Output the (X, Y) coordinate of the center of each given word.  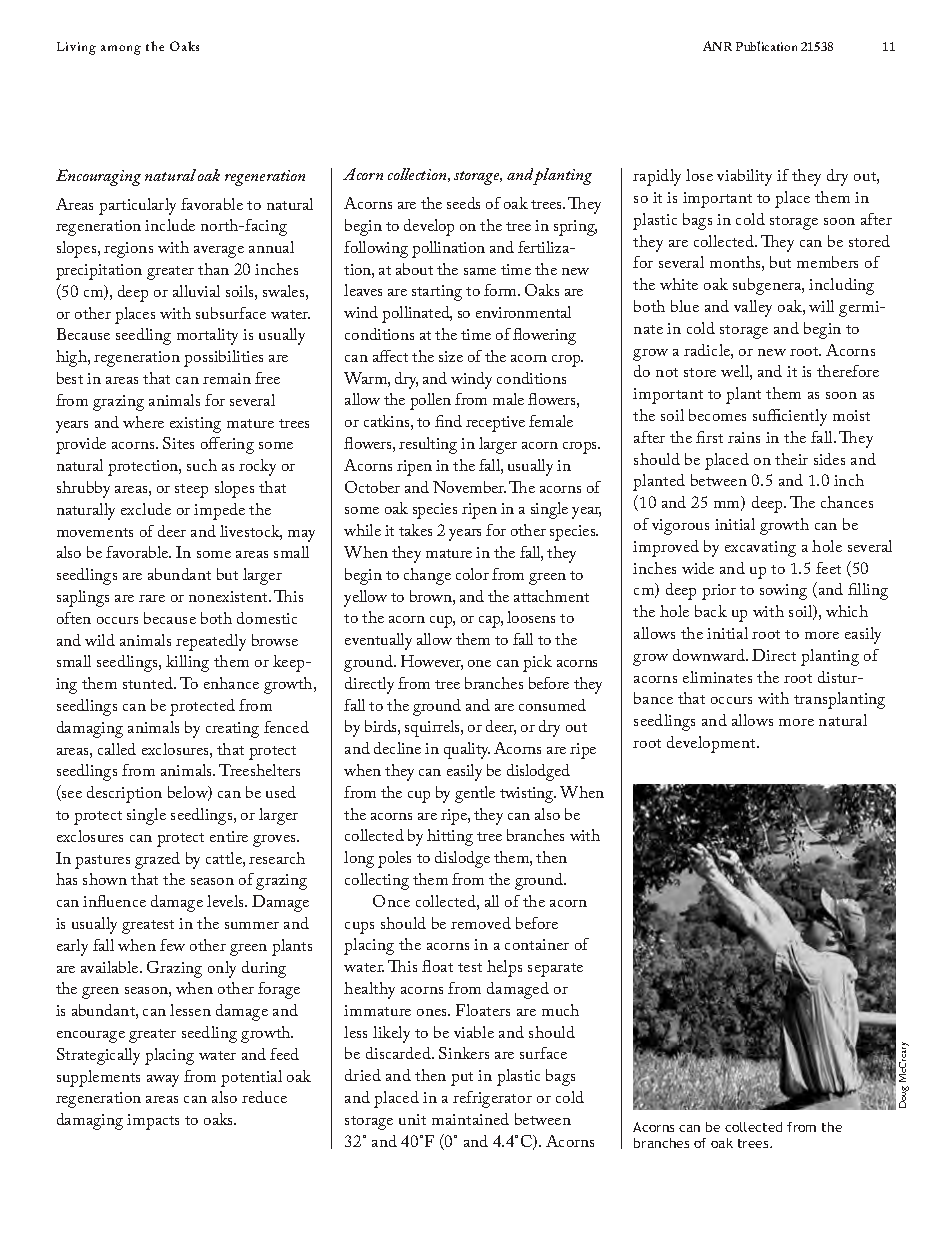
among (121, 50)
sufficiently (790, 417)
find (448, 421)
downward (710, 655)
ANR (717, 46)
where (143, 422)
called (117, 749)
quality (467, 750)
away (163, 1081)
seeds (463, 203)
